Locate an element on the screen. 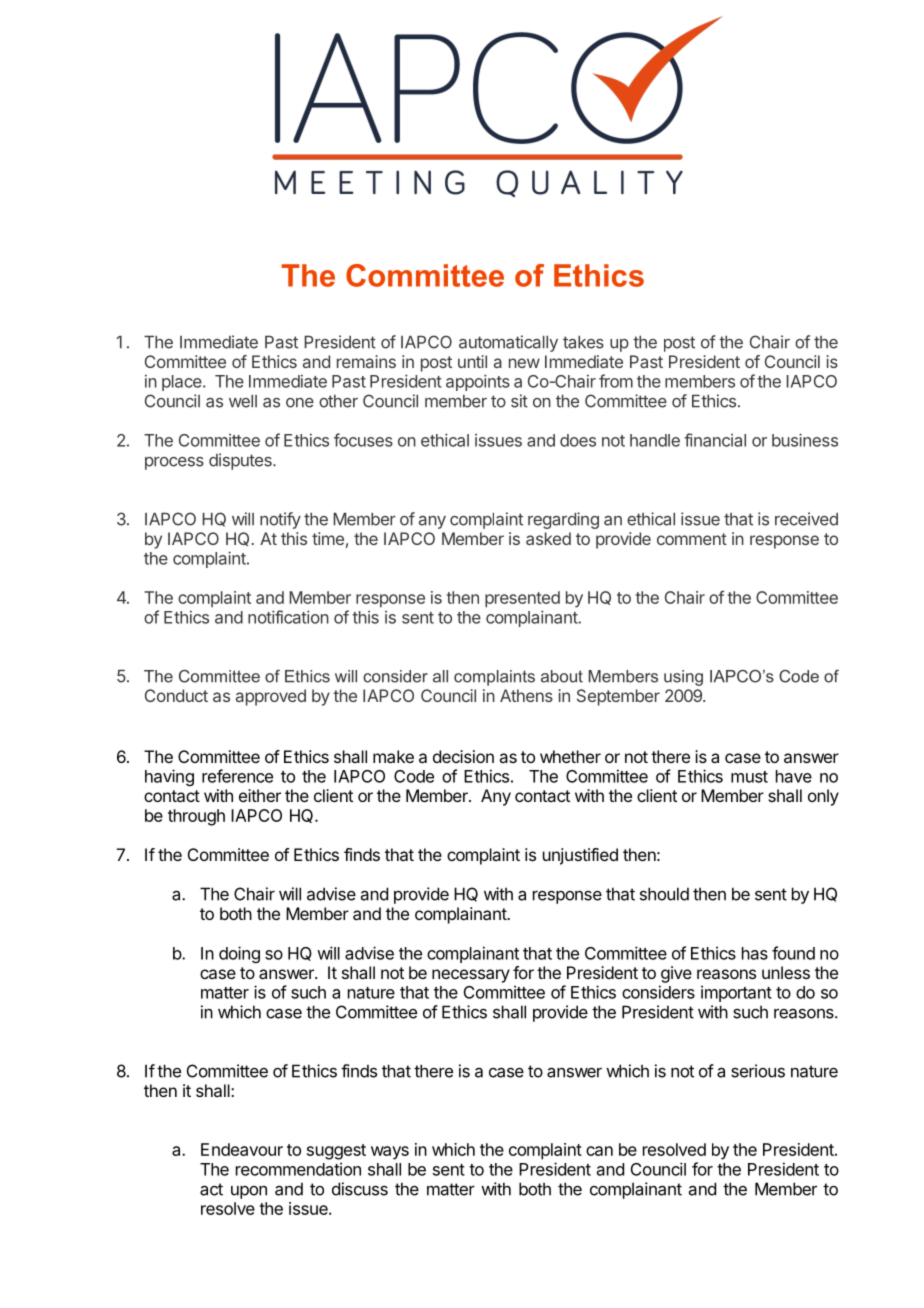  doing is located at coordinates (239, 954).
